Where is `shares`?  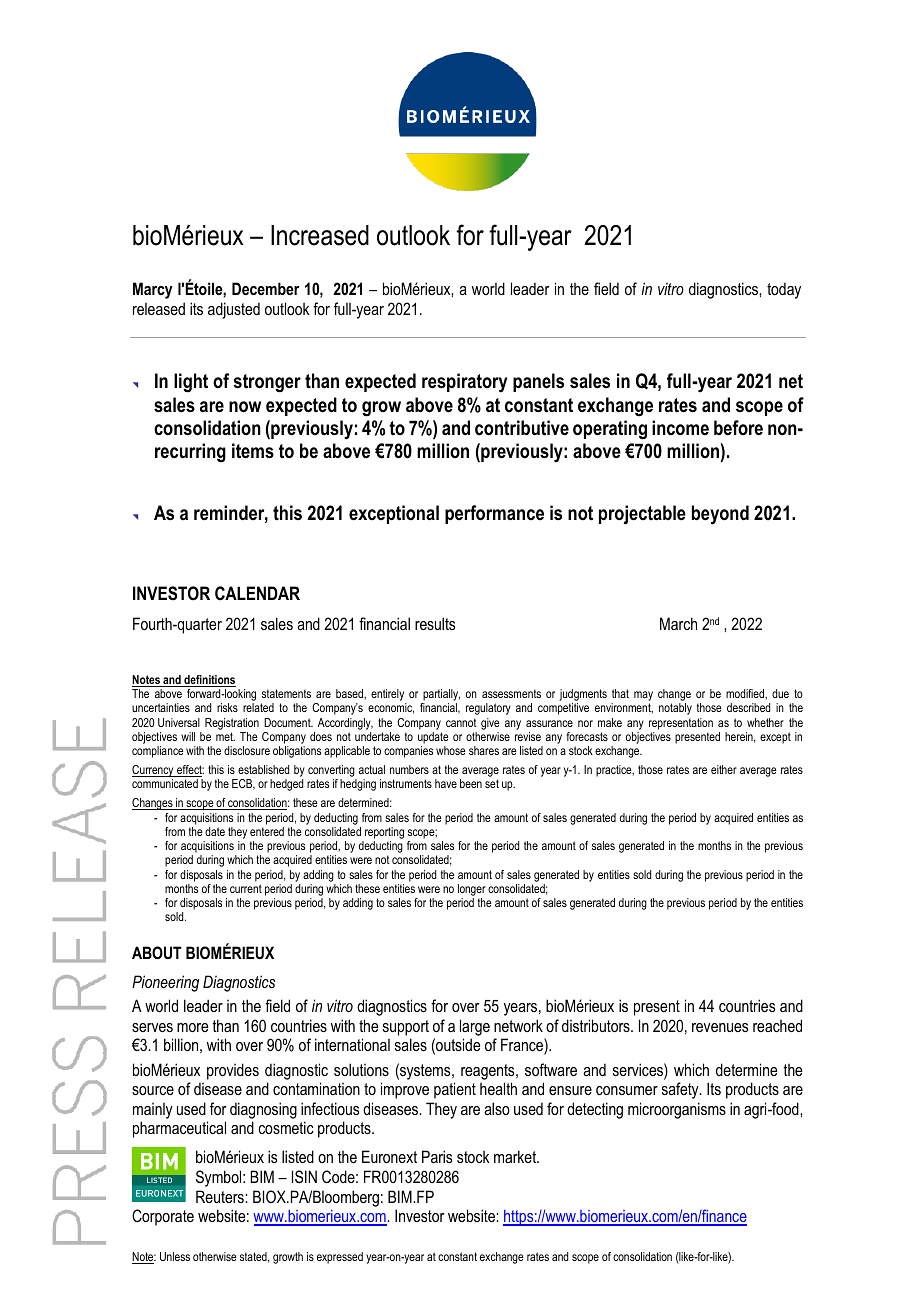
shares is located at coordinates (484, 750).
